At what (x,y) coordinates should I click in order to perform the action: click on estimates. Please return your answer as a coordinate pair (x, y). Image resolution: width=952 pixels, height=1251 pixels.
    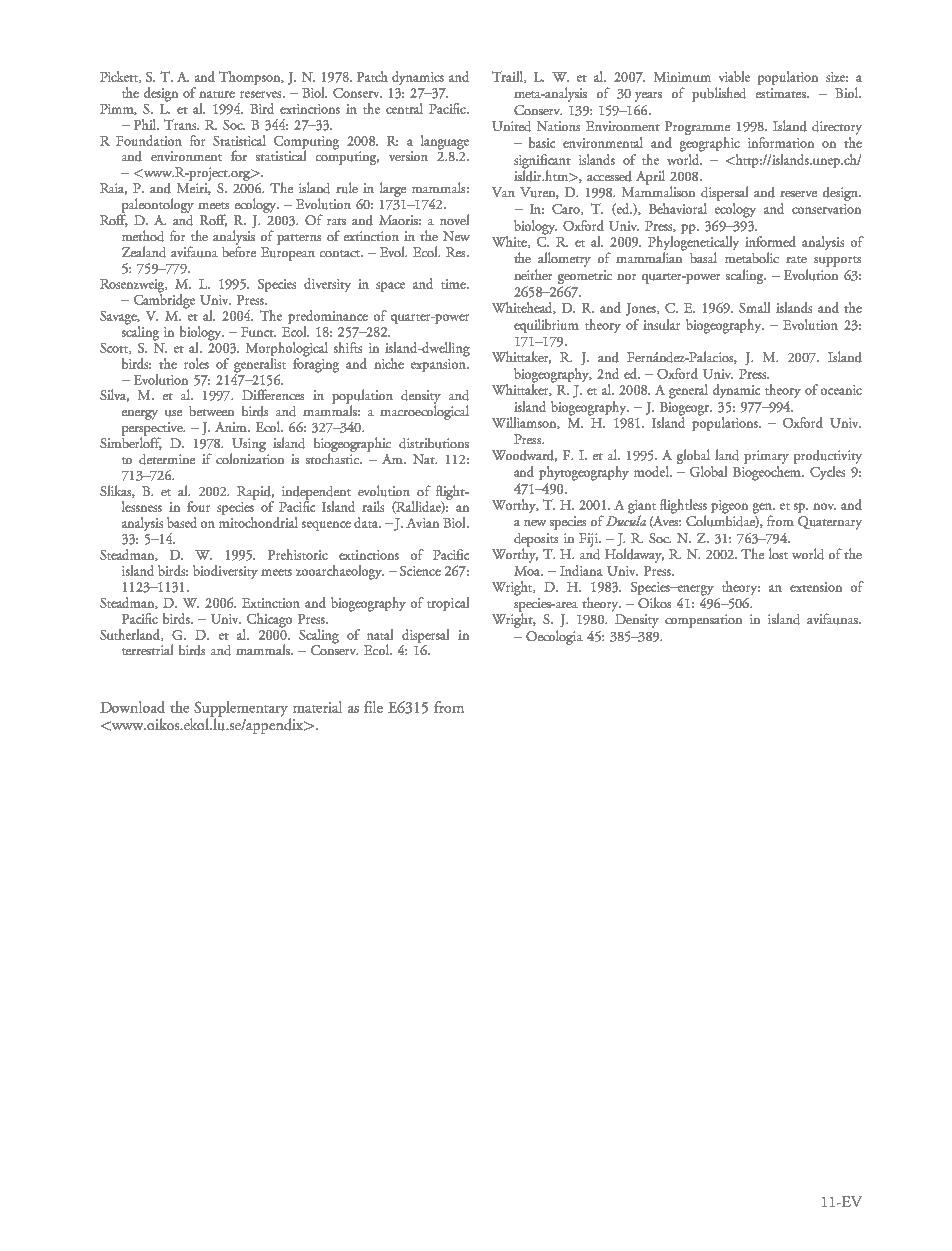
    Looking at the image, I should click on (782, 93).
